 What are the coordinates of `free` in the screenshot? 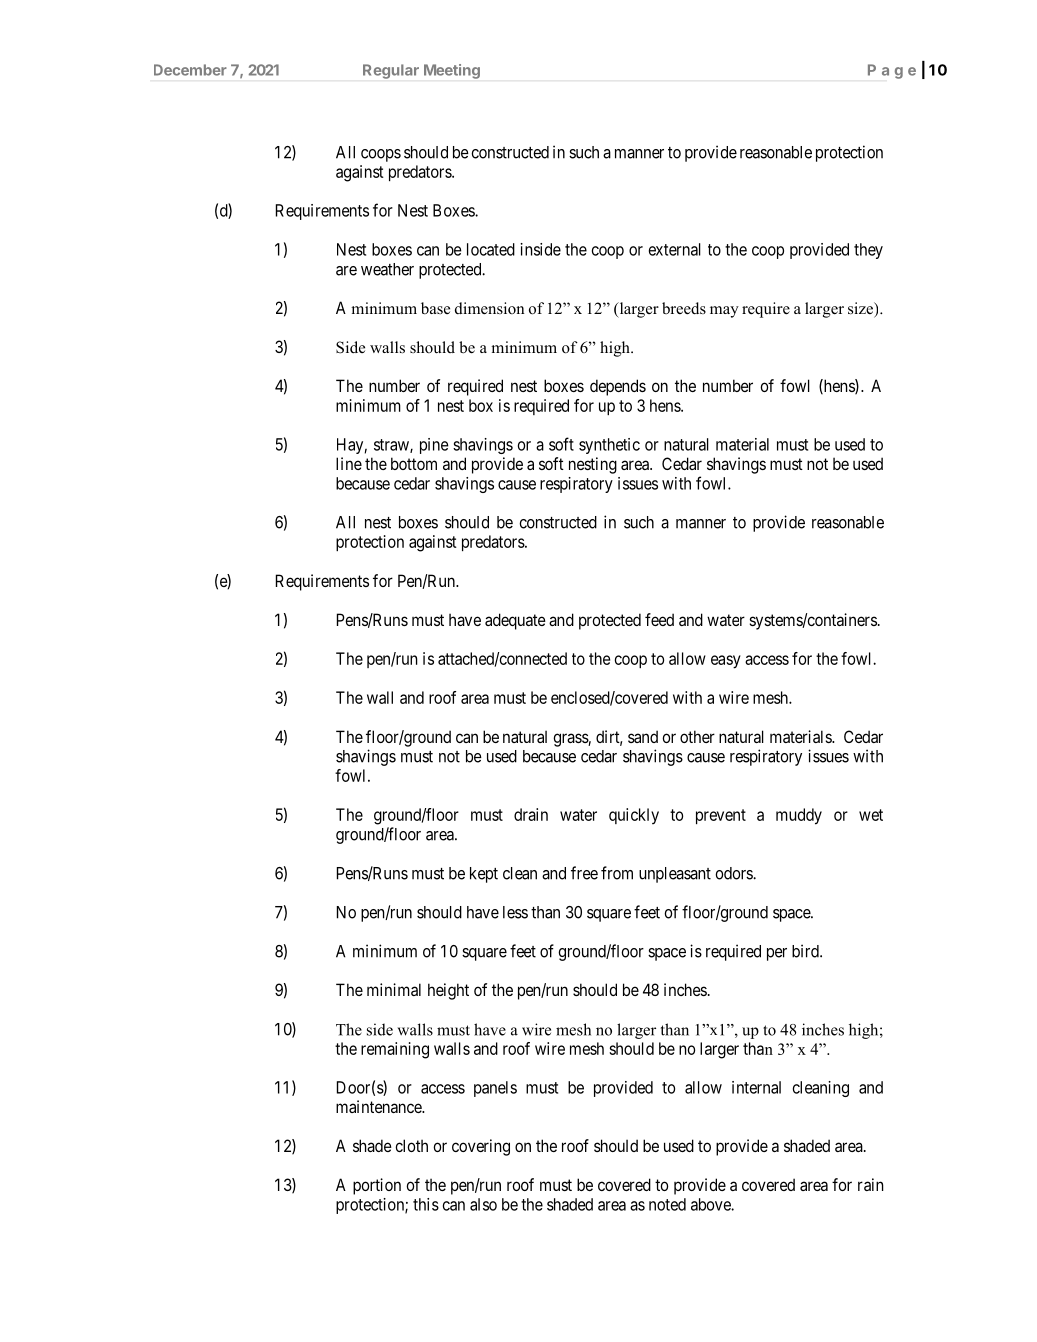 It's located at (584, 873).
